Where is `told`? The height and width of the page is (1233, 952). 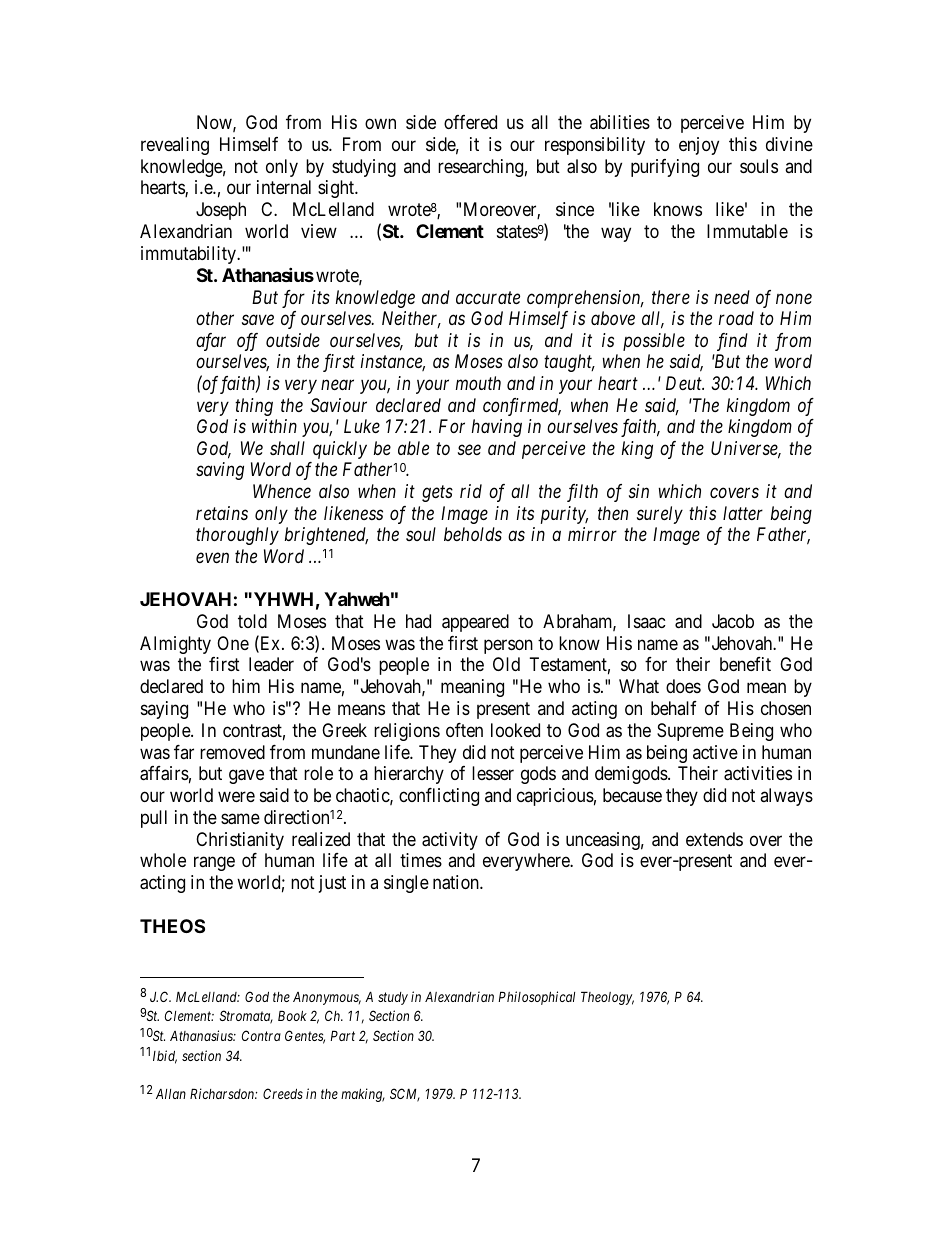
told is located at coordinates (252, 621).
